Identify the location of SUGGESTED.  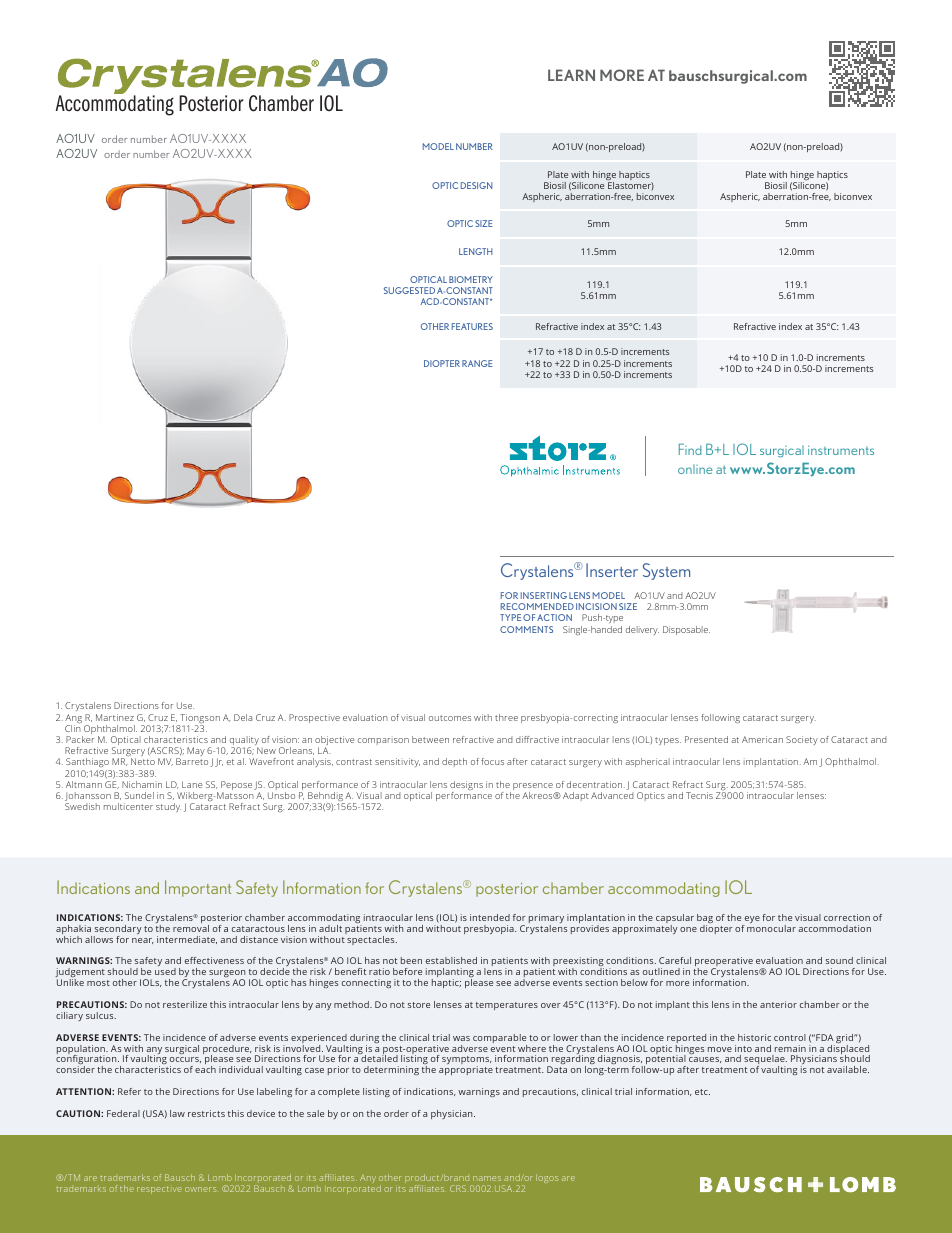
(409, 290).
